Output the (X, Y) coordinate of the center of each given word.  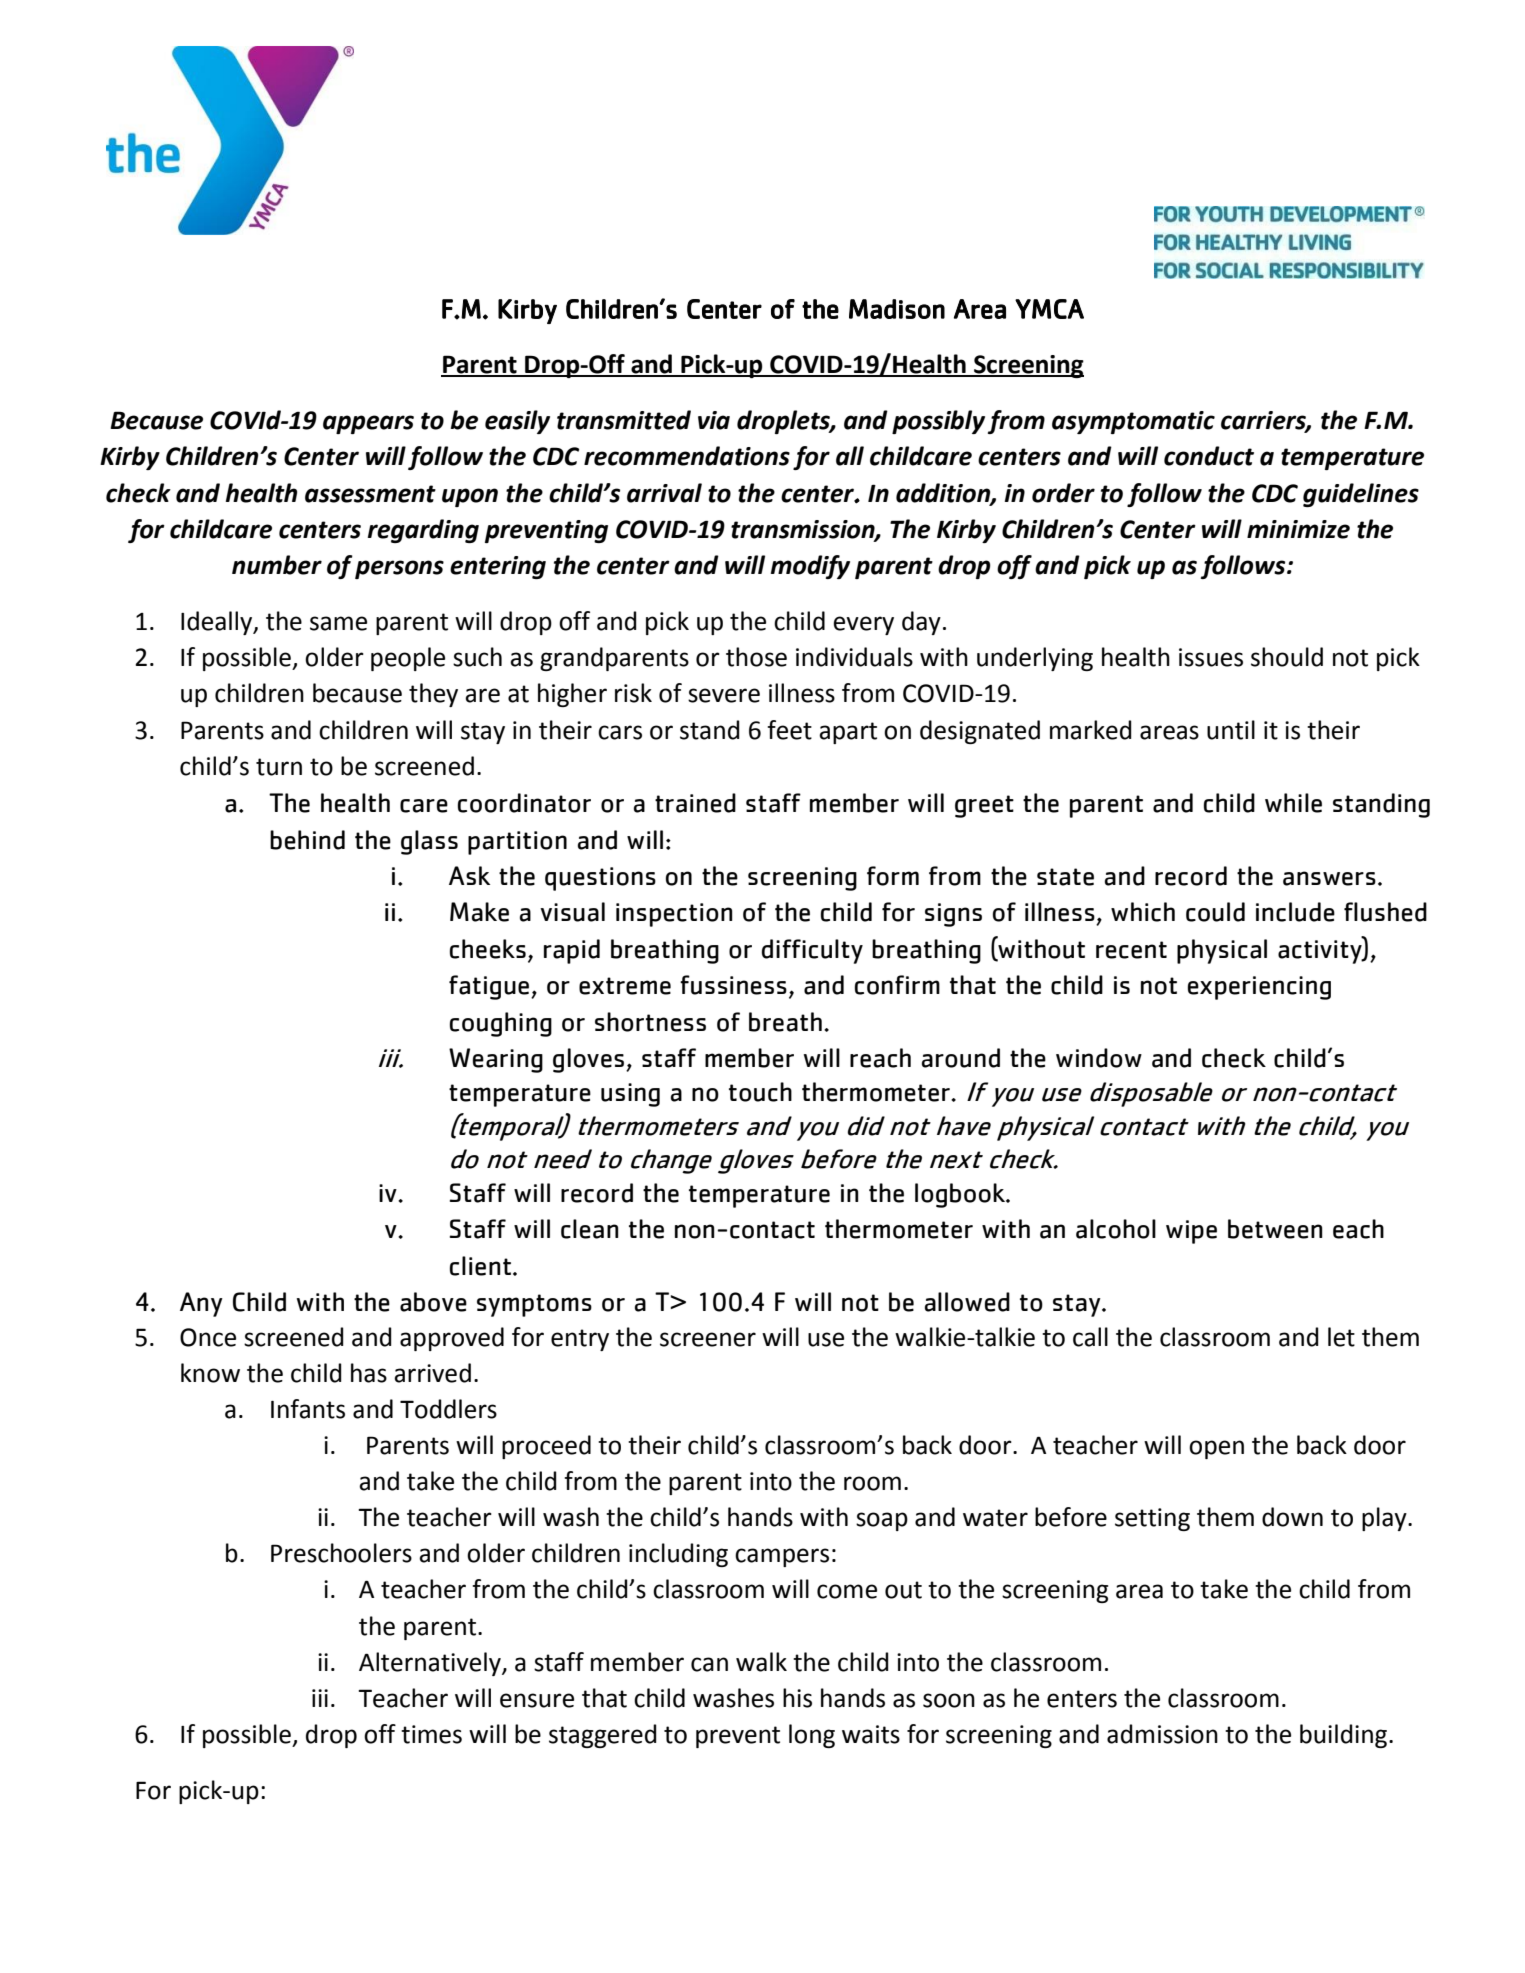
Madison (897, 309)
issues (1211, 657)
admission (1162, 1734)
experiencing (1259, 988)
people (408, 659)
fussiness (733, 985)
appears (368, 424)
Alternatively (431, 1664)
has (369, 1373)
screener (708, 1339)
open (1216, 1449)
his (797, 1698)
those (756, 657)
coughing (501, 1024)
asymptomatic (1133, 422)
